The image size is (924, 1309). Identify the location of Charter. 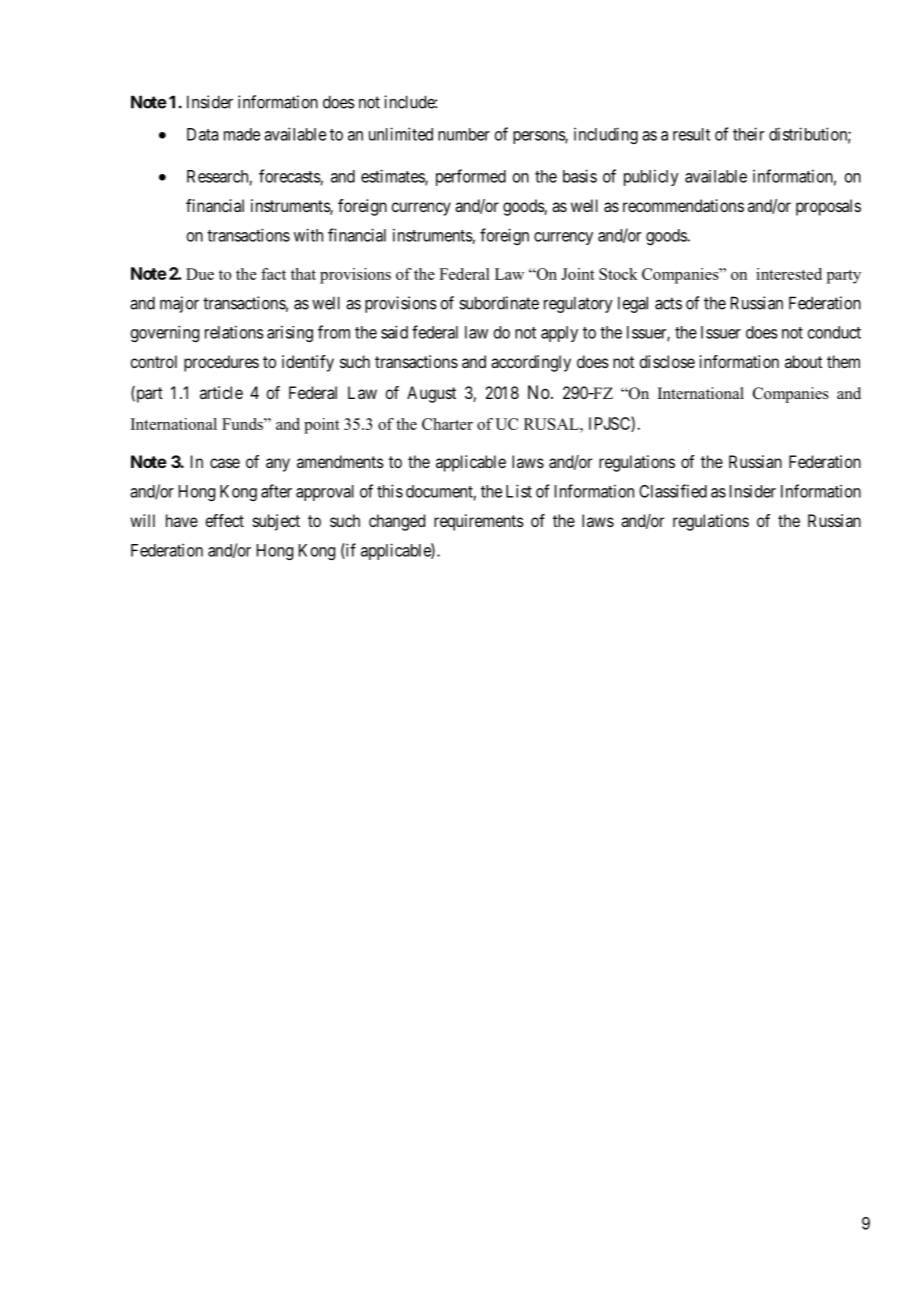
(447, 424).
